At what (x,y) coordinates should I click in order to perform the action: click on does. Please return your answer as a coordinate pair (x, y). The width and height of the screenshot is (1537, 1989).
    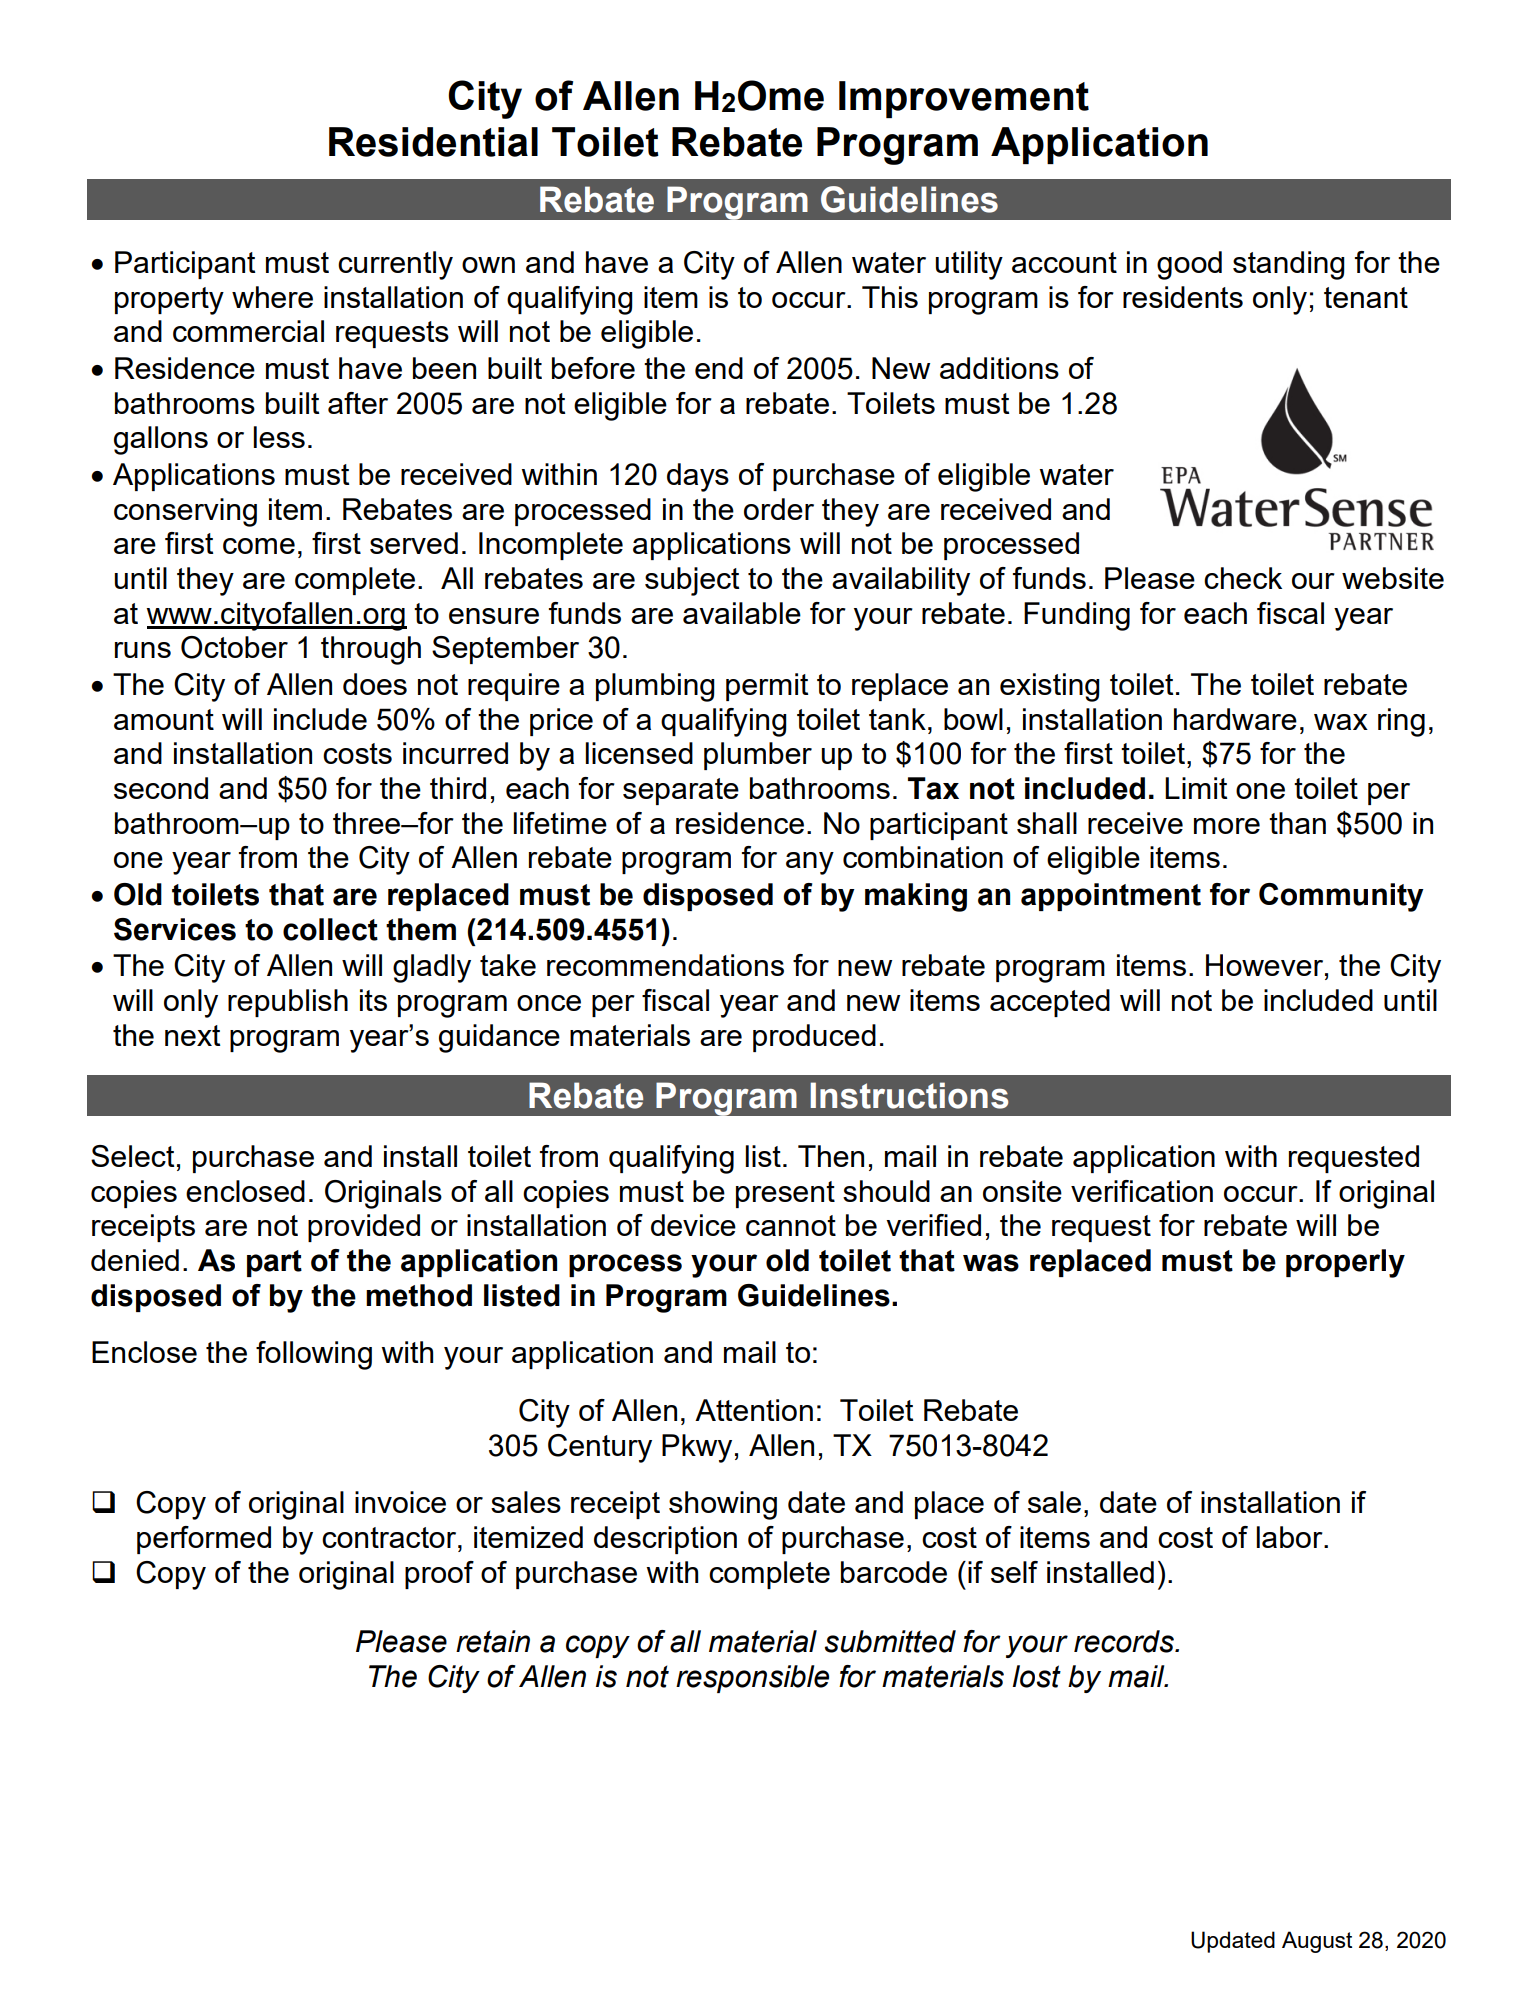
    Looking at the image, I should click on (375, 684).
